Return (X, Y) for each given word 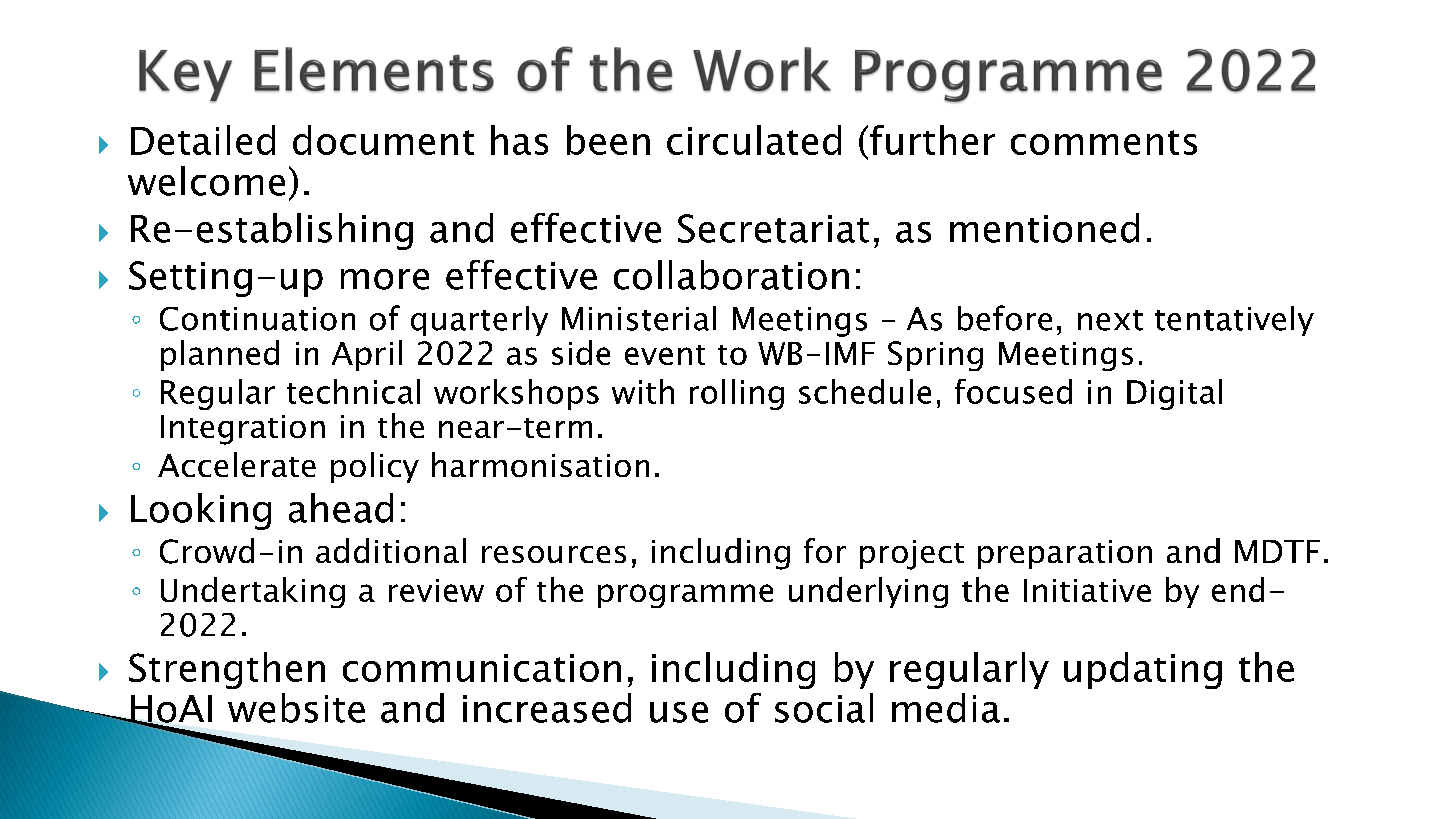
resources (554, 554)
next (1110, 320)
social (824, 708)
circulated (754, 140)
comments (1104, 142)
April (367, 355)
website (296, 708)
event (665, 355)
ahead (341, 508)
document (383, 140)
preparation (1065, 554)
